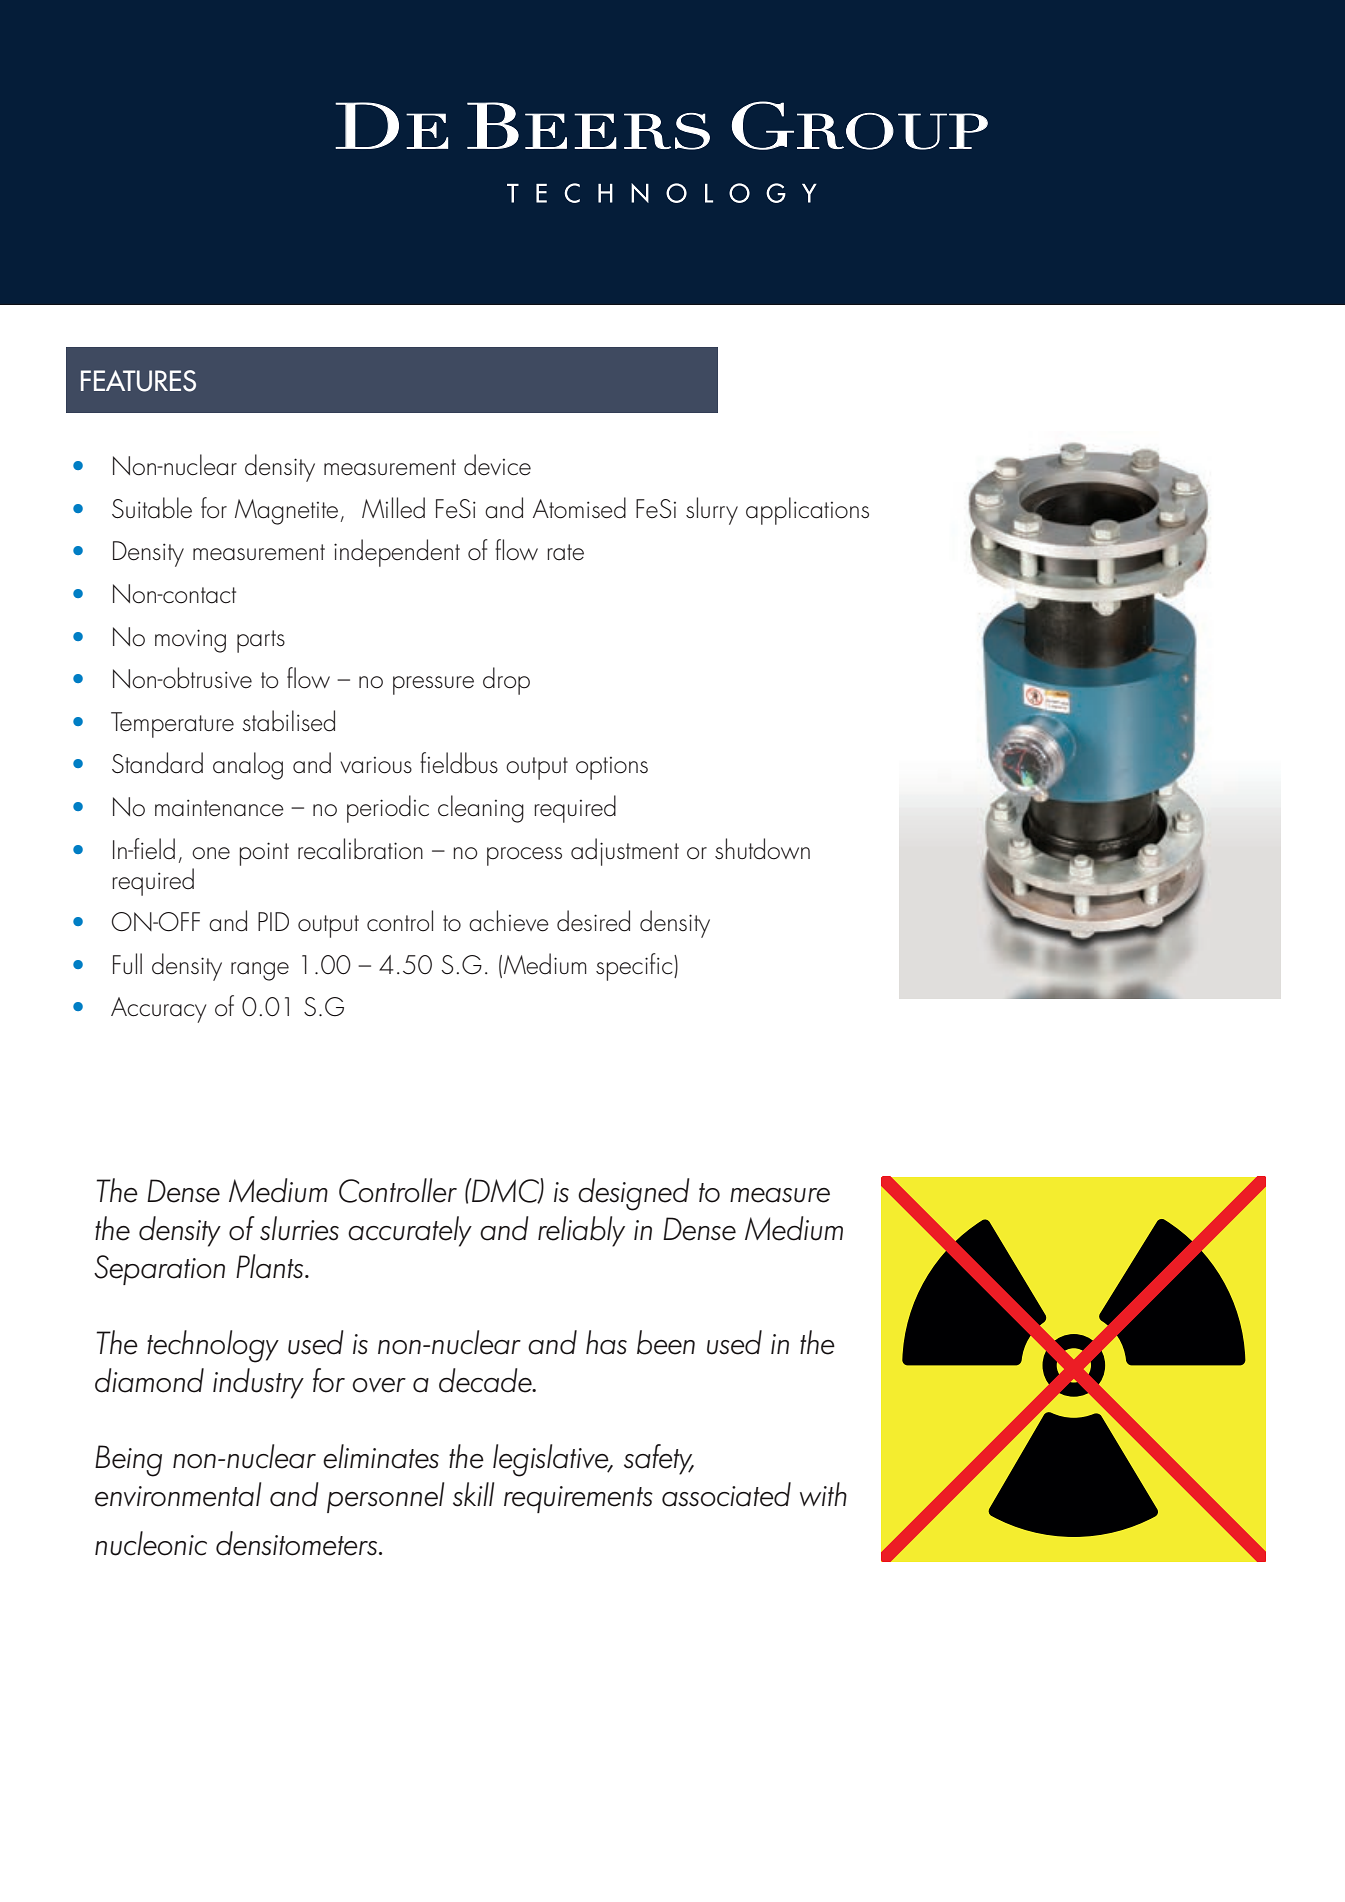 This screenshot has height=1902, width=1345. I want to click on cleaning, so click(481, 809).
